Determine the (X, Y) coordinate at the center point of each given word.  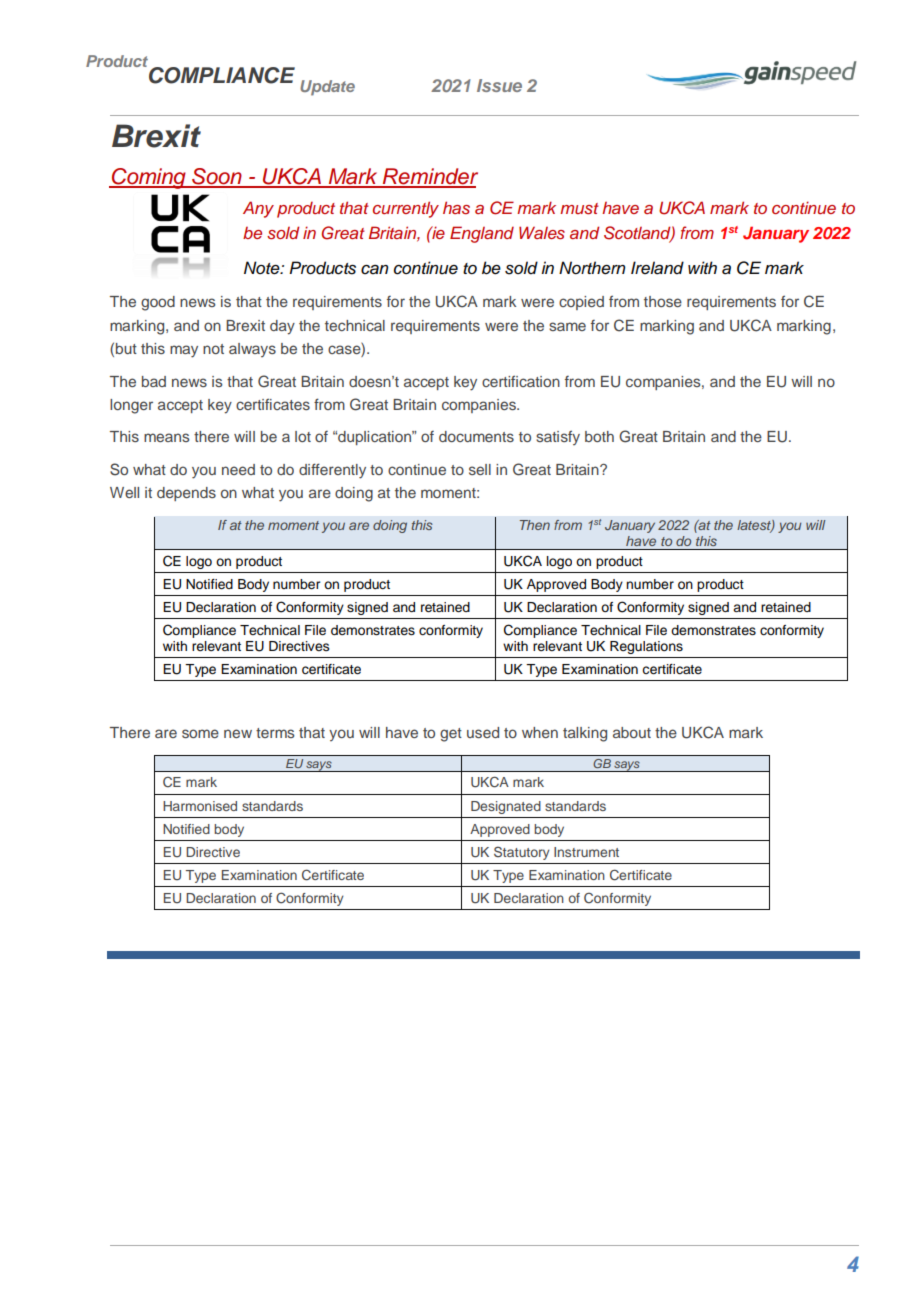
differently (332, 471)
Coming (149, 178)
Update (327, 88)
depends (186, 494)
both (599, 436)
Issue (499, 85)
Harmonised (200, 806)
